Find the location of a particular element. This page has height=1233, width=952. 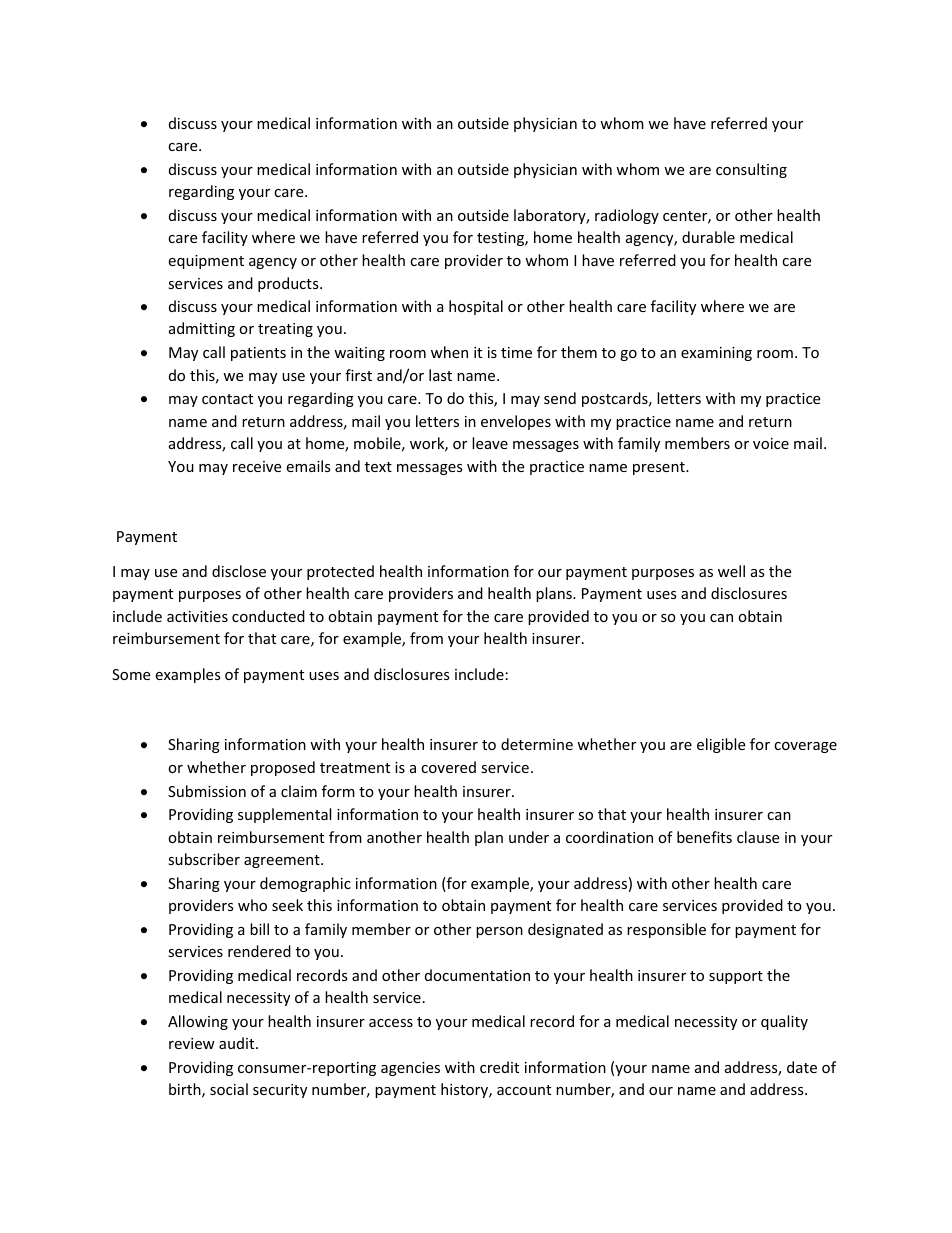

voice is located at coordinates (771, 443).
